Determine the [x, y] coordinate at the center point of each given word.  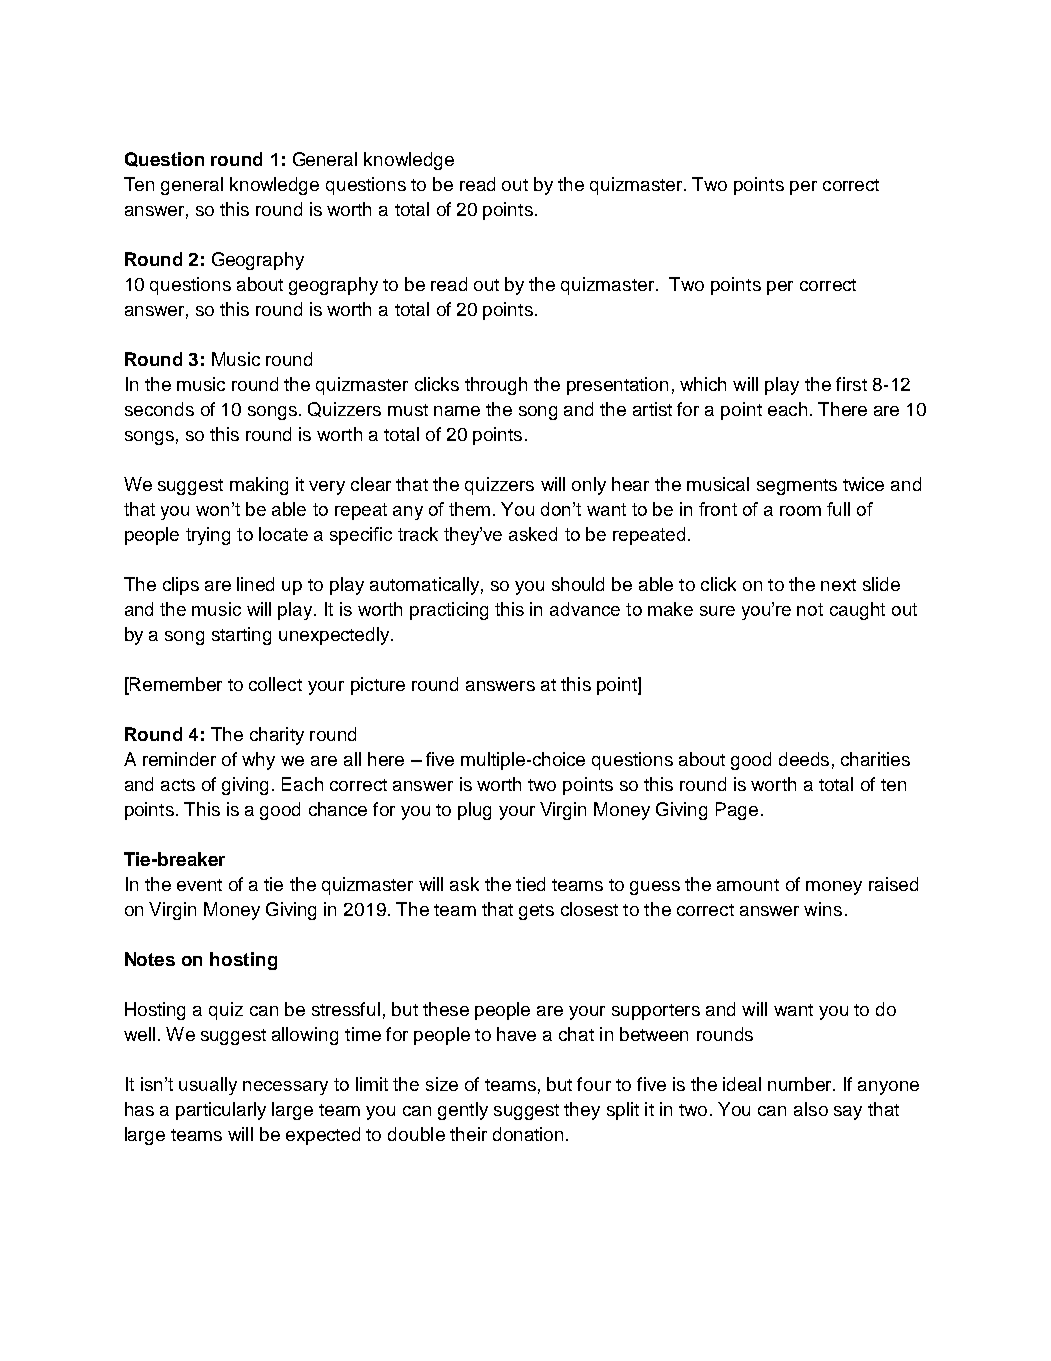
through [496, 386]
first [851, 384]
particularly [221, 1111]
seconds [159, 409]
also [811, 1109]
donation [528, 1134]
